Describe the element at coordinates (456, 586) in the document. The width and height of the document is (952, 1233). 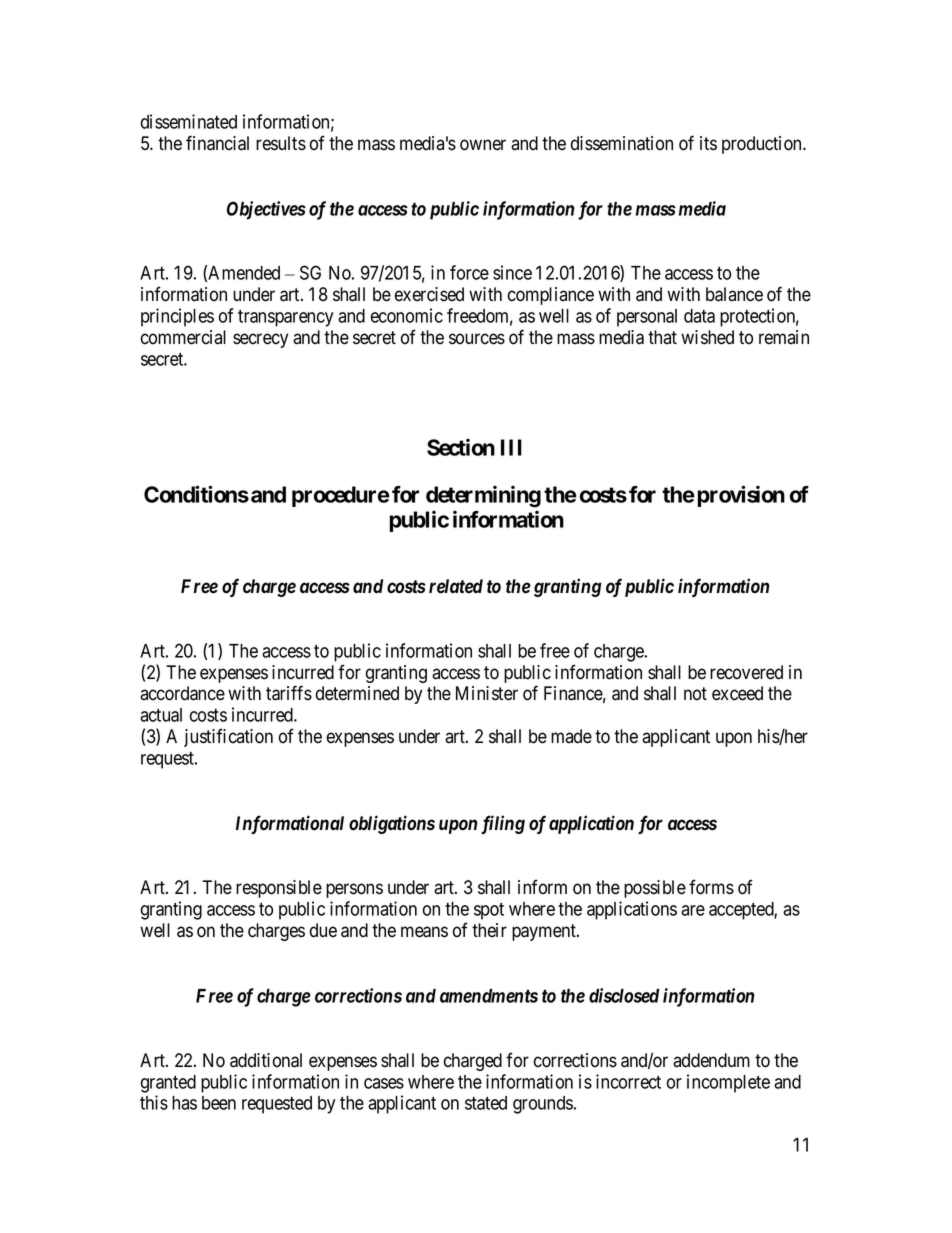
I see `related` at that location.
